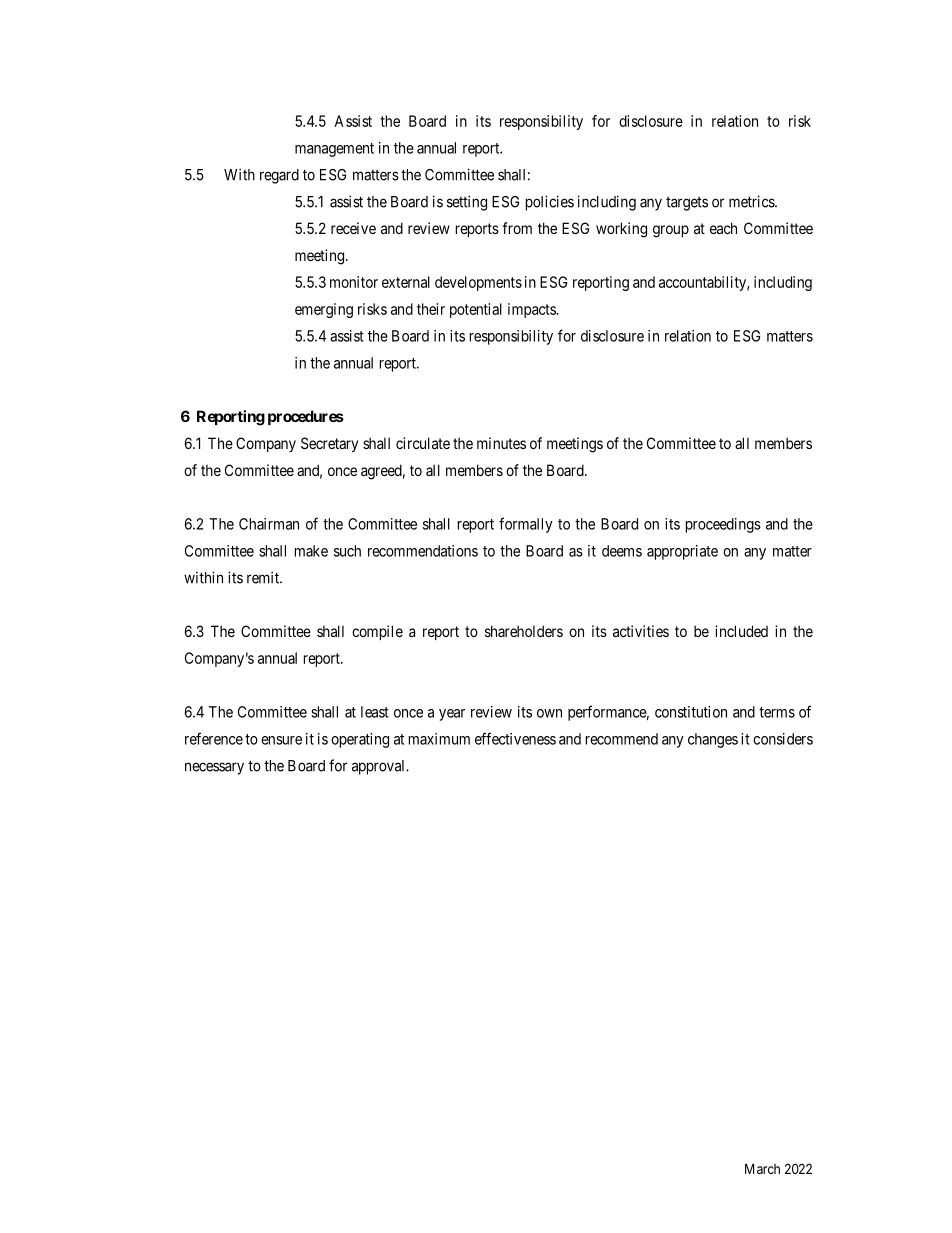 The image size is (952, 1233). I want to click on Secretary, so click(329, 444).
